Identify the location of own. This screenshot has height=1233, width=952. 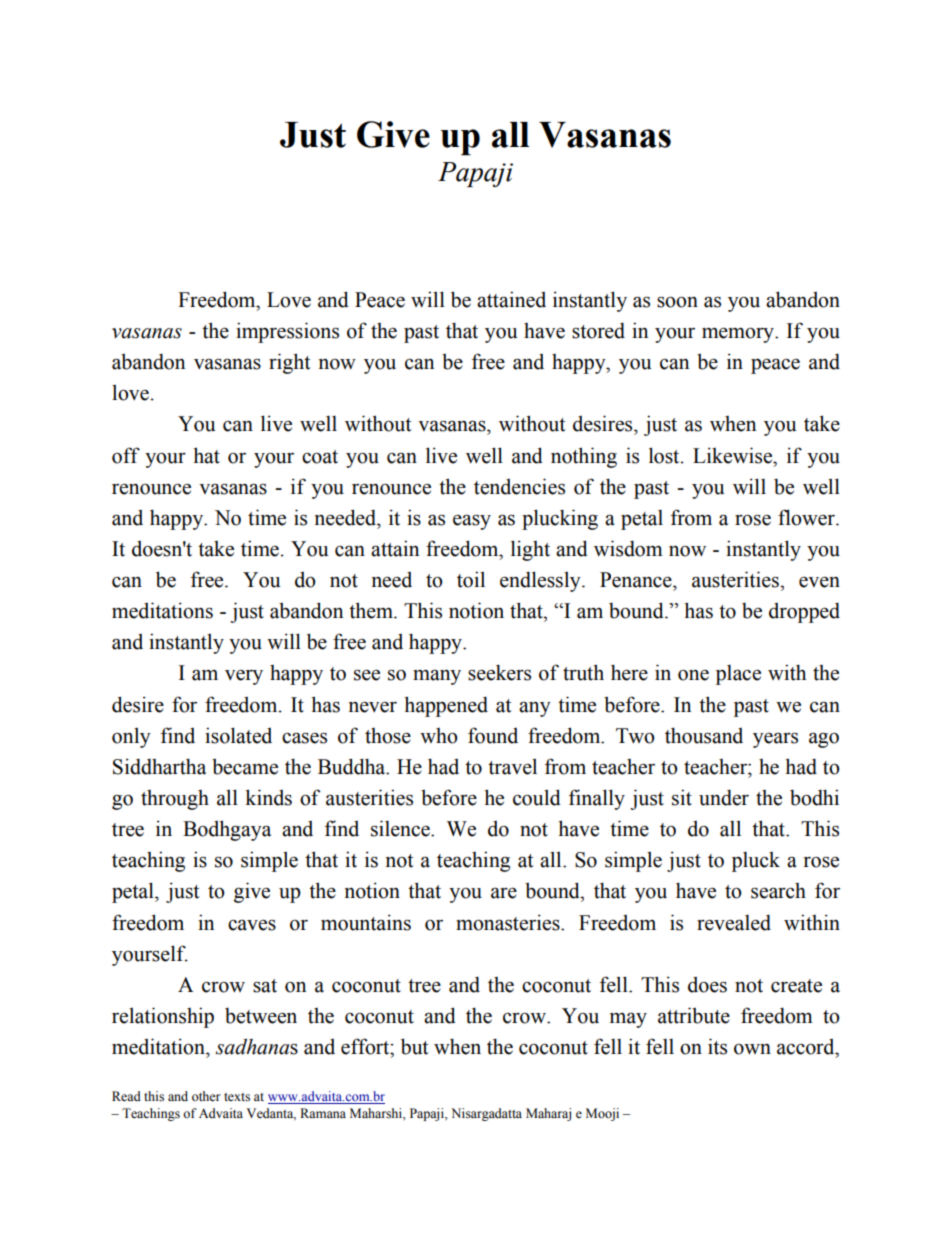
(752, 1049).
